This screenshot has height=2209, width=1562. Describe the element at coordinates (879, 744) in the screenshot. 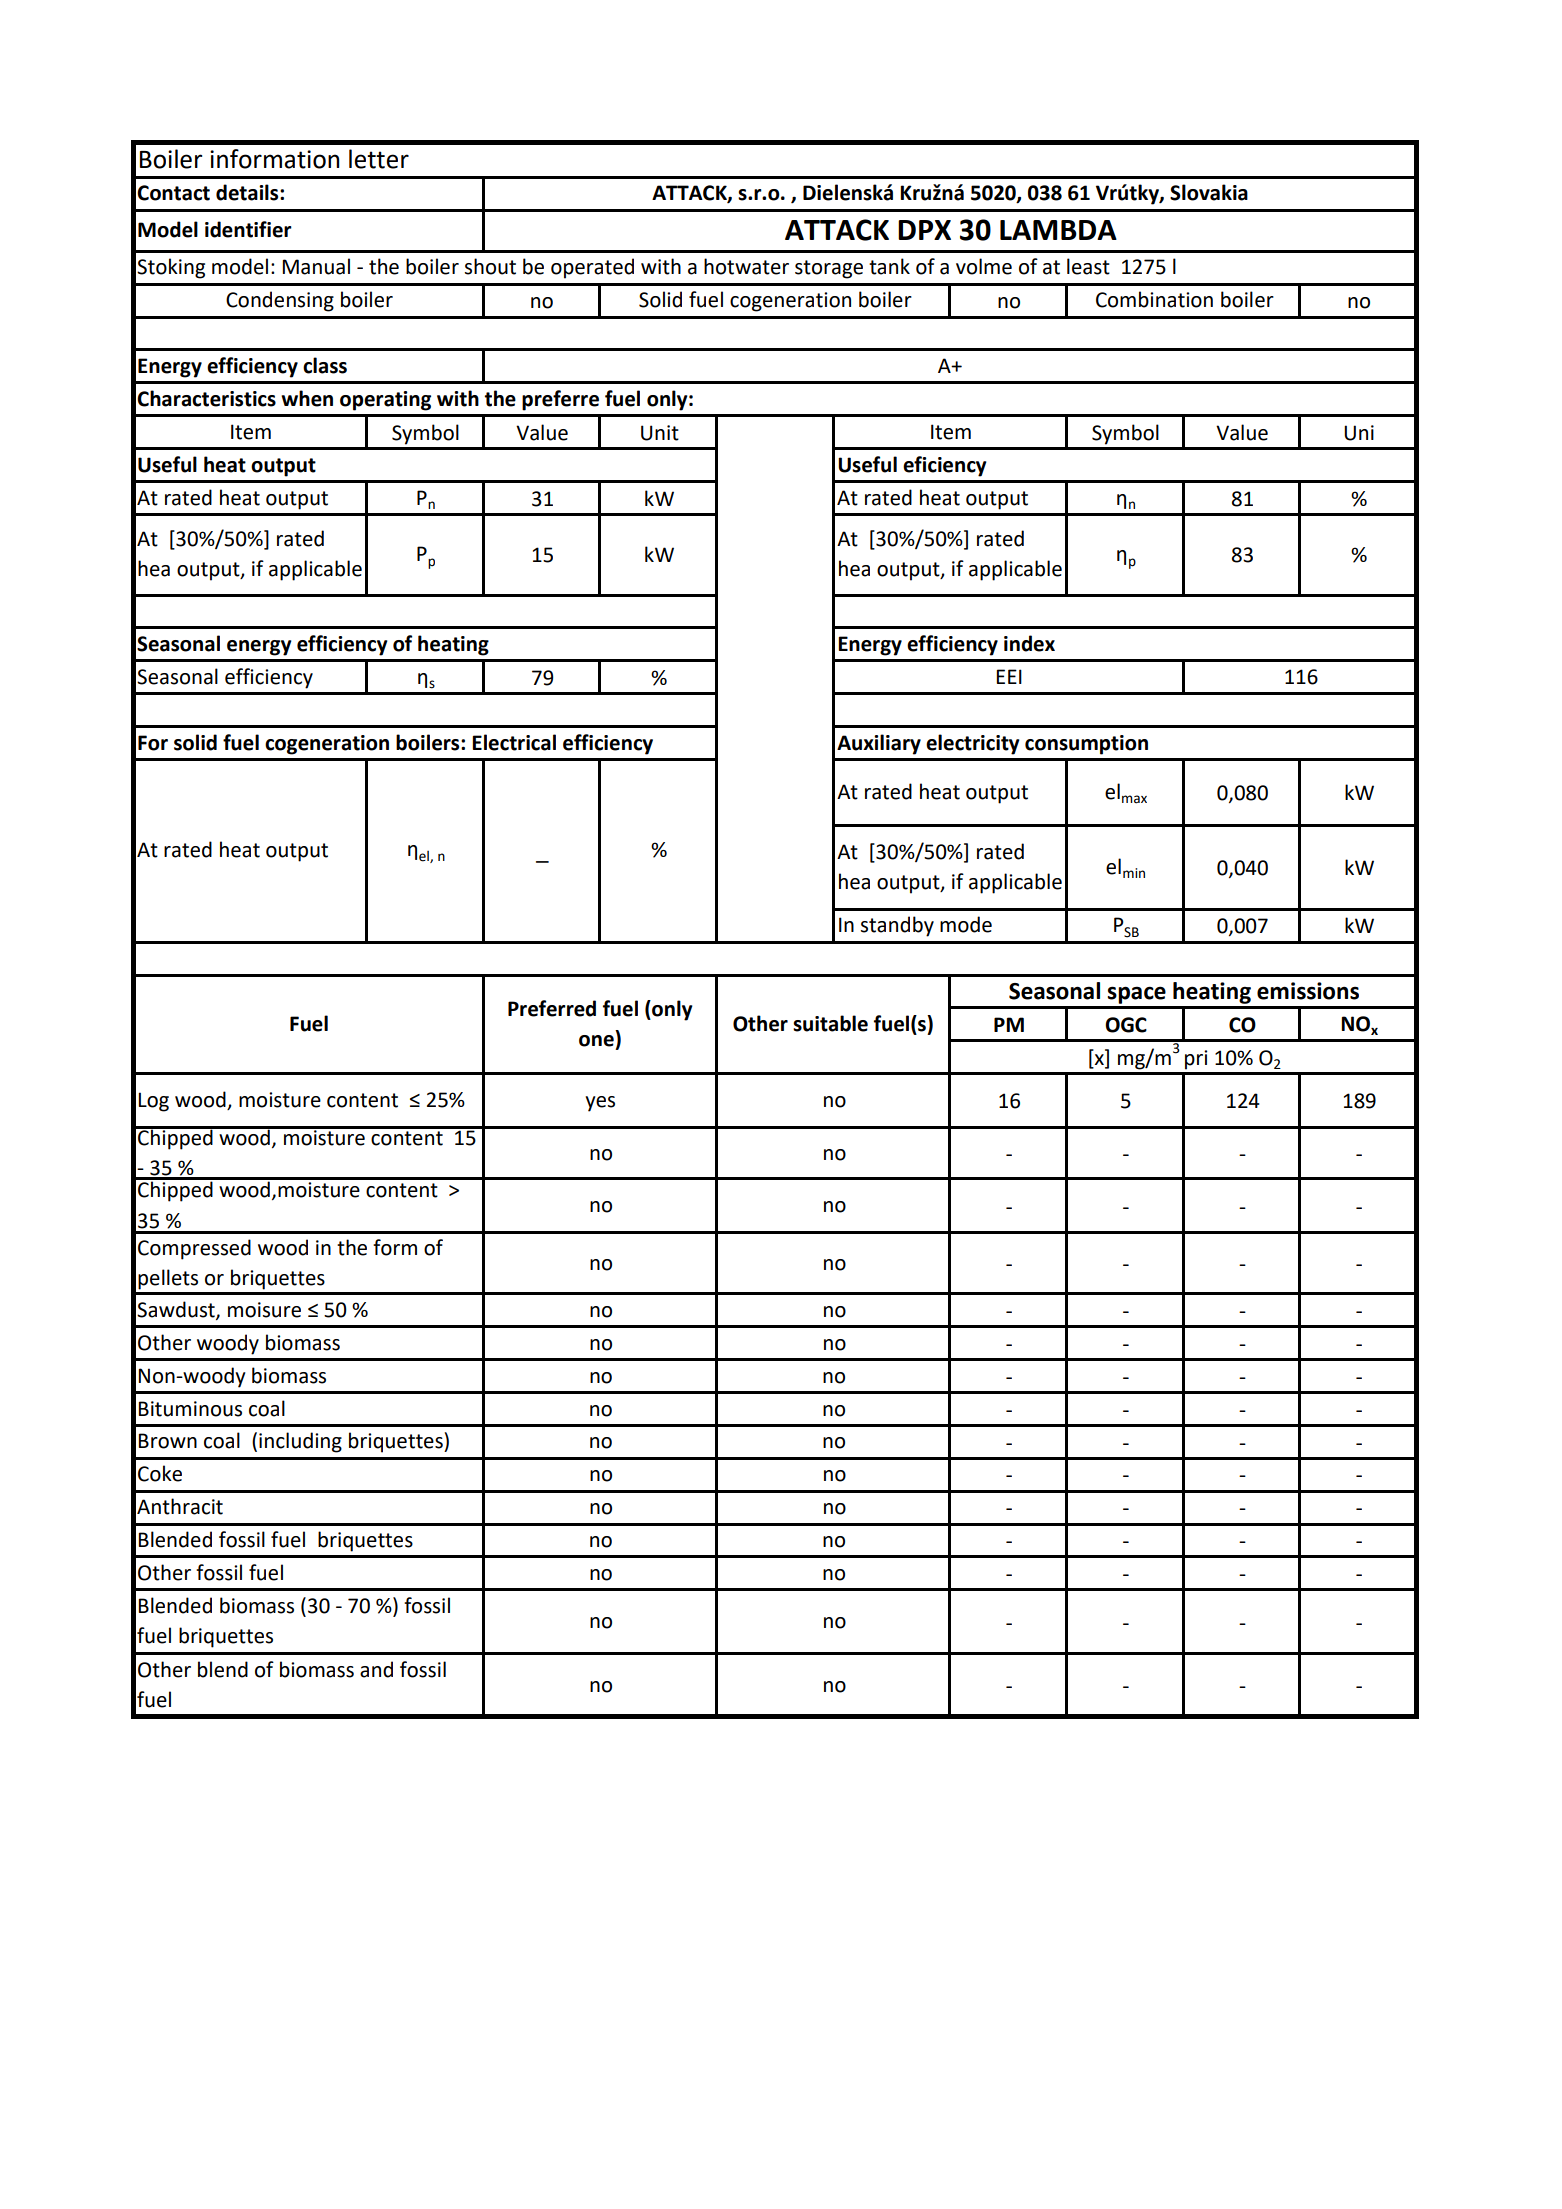

I see `Auxiliary` at that location.
